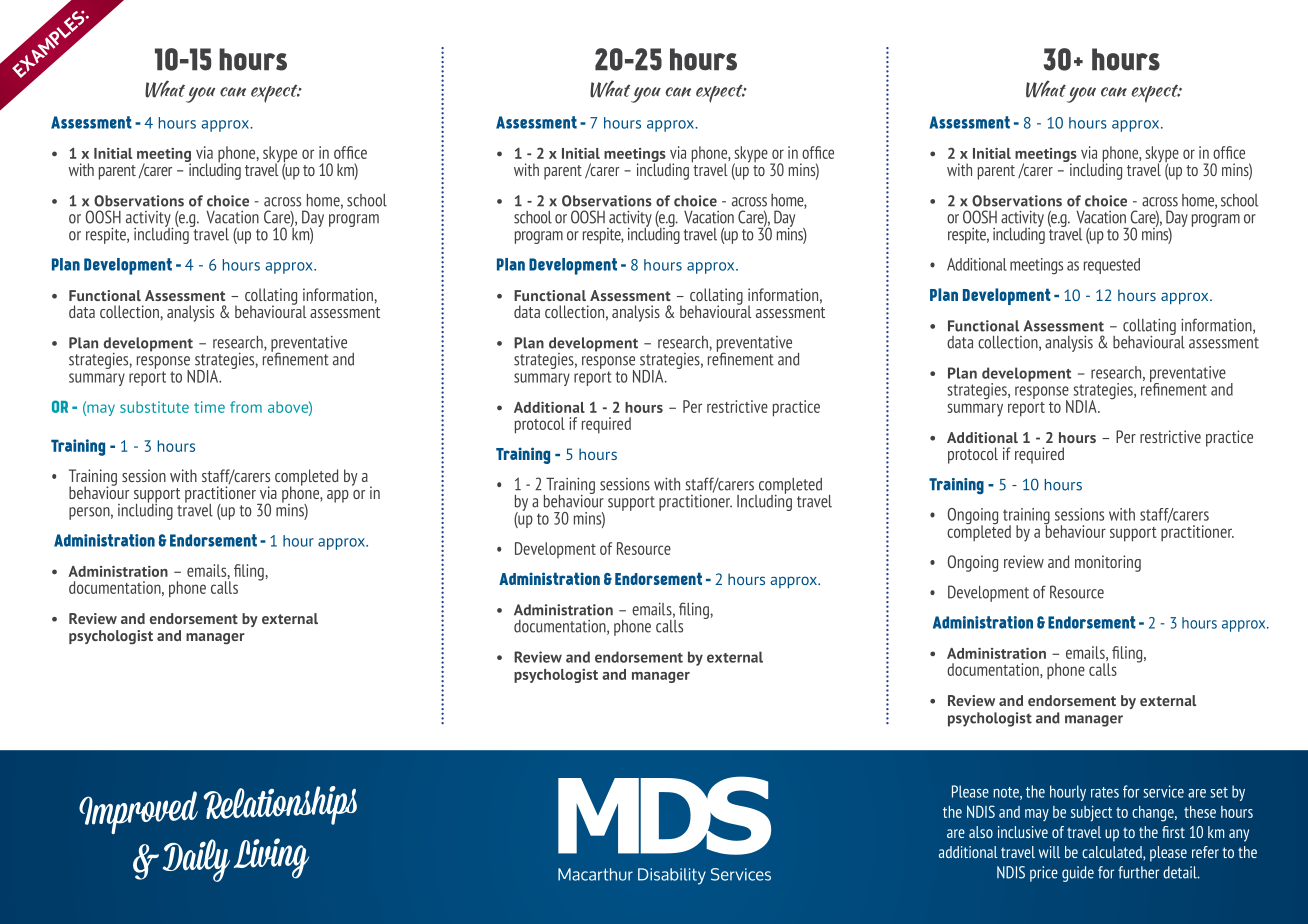  I want to click on calculated, so click(1113, 853).
